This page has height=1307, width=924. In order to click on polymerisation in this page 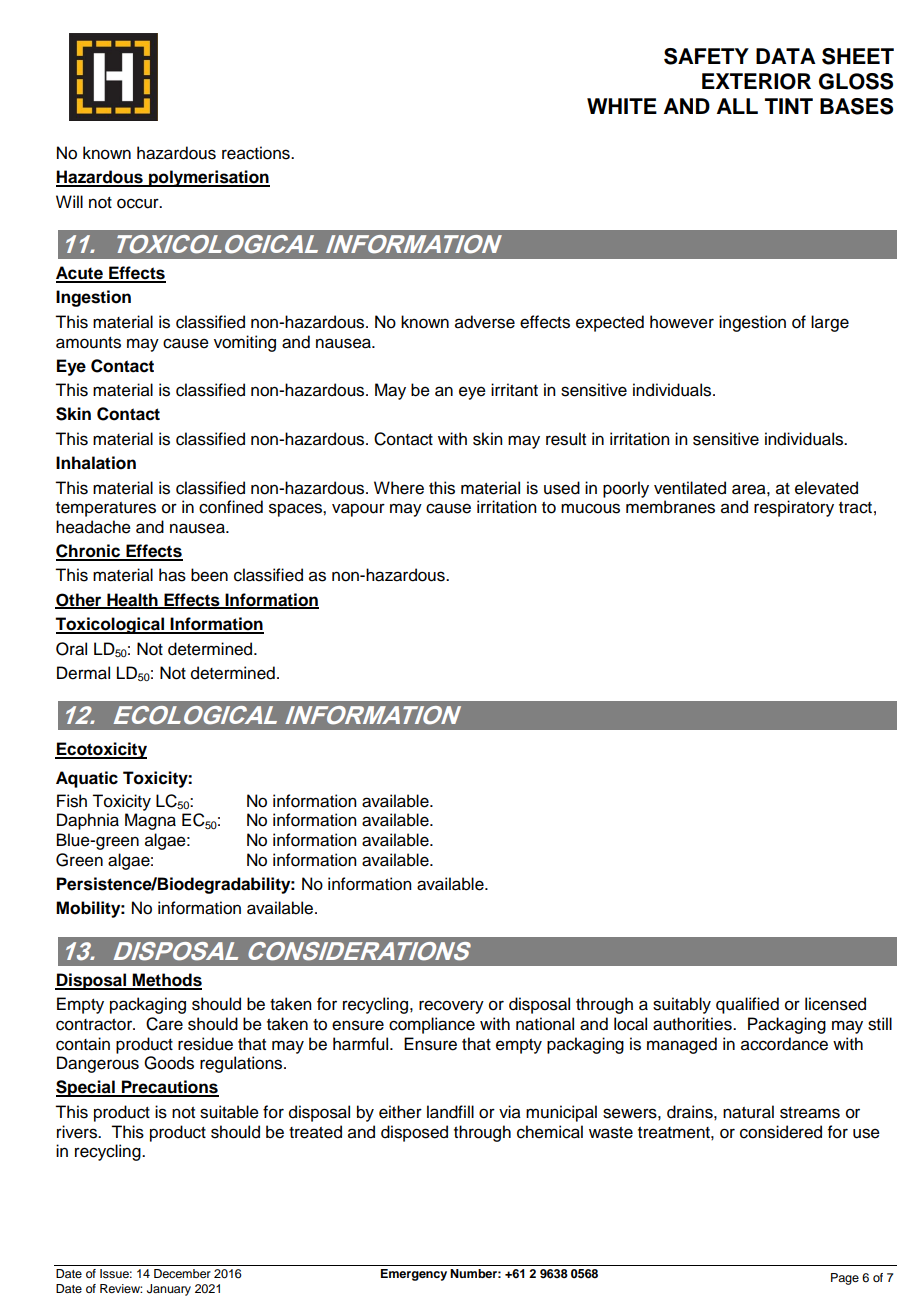, I will do `click(208, 178)`.
